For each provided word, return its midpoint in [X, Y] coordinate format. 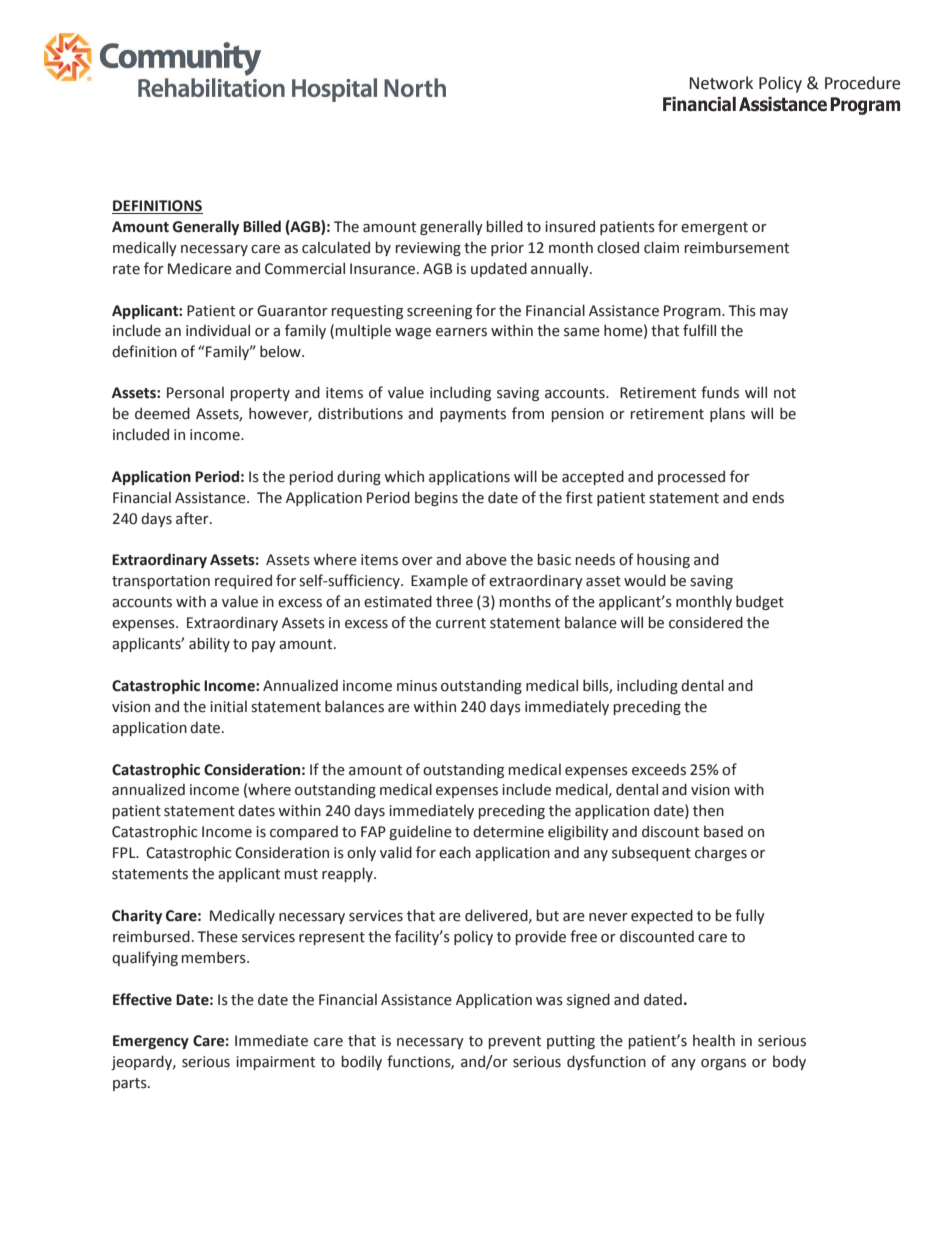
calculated [336, 247]
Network [721, 83]
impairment [276, 1063]
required [243, 581]
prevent [515, 1042]
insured [570, 226]
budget [760, 602]
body [789, 1062]
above [486, 559]
